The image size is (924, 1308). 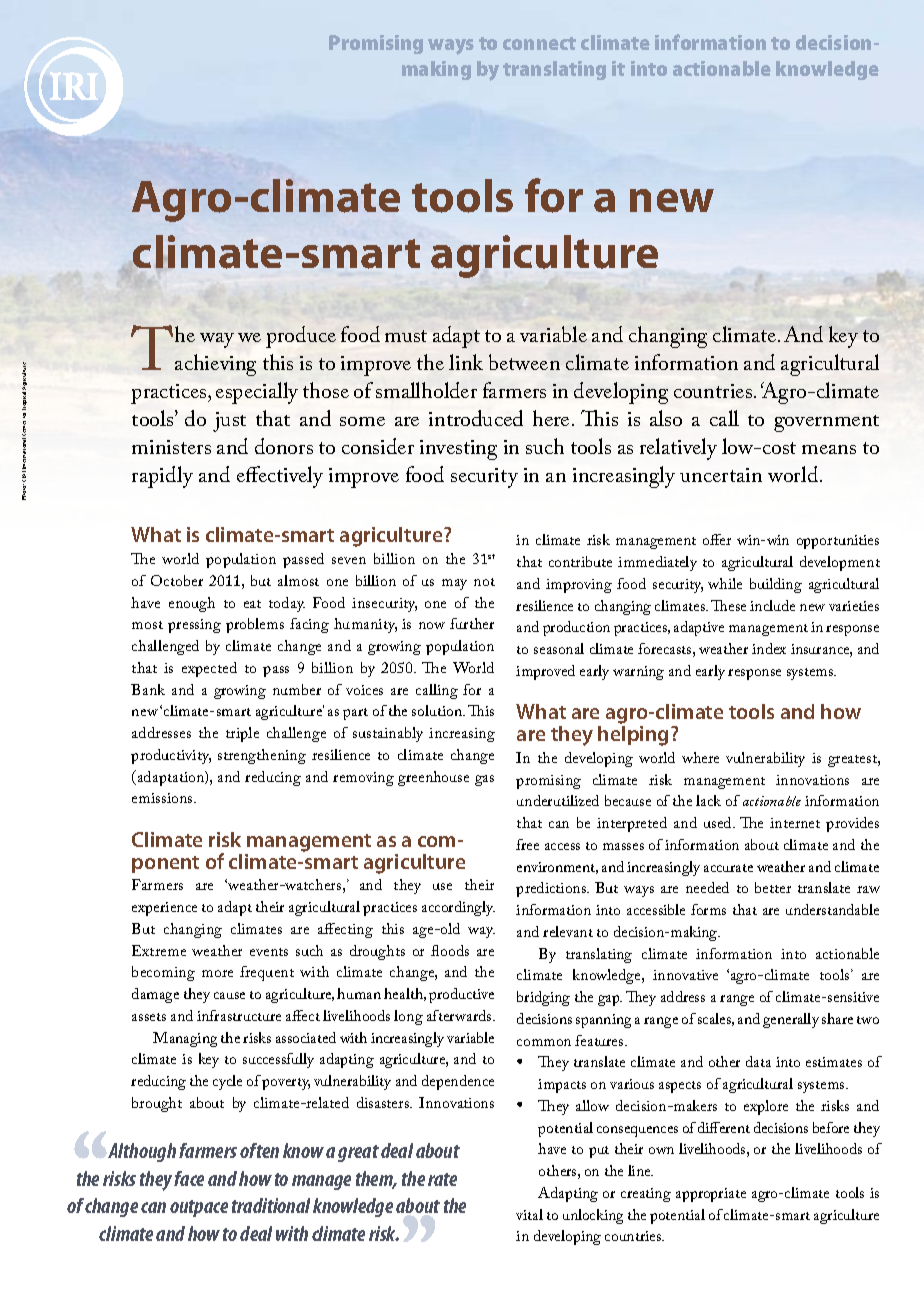 I want to click on connect, so click(x=539, y=43).
